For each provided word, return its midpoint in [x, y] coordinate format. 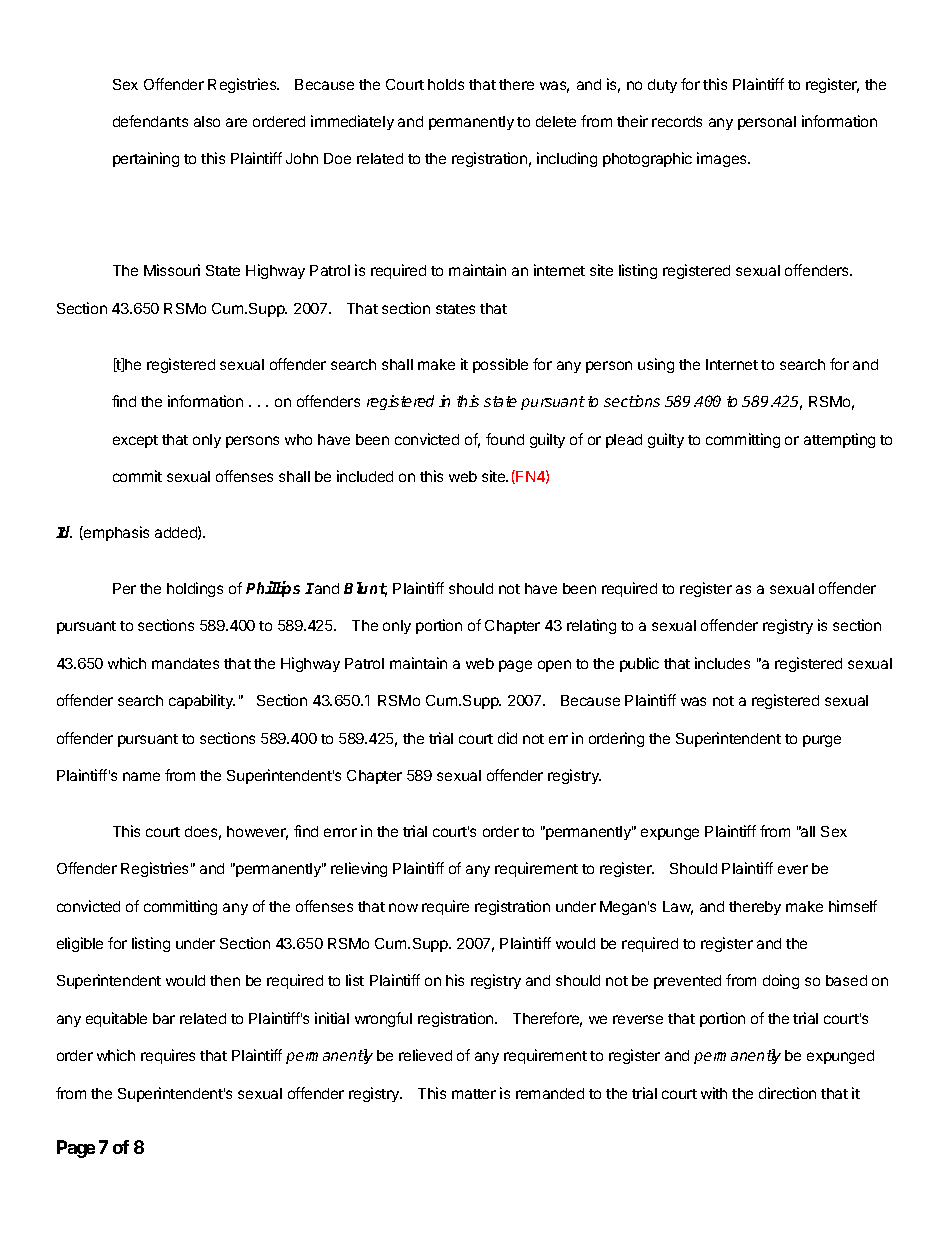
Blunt [365, 589]
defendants [150, 121]
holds [446, 84]
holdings [195, 589]
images [723, 159]
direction [787, 1093]
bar [164, 1018]
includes [722, 663]
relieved [425, 1055]
